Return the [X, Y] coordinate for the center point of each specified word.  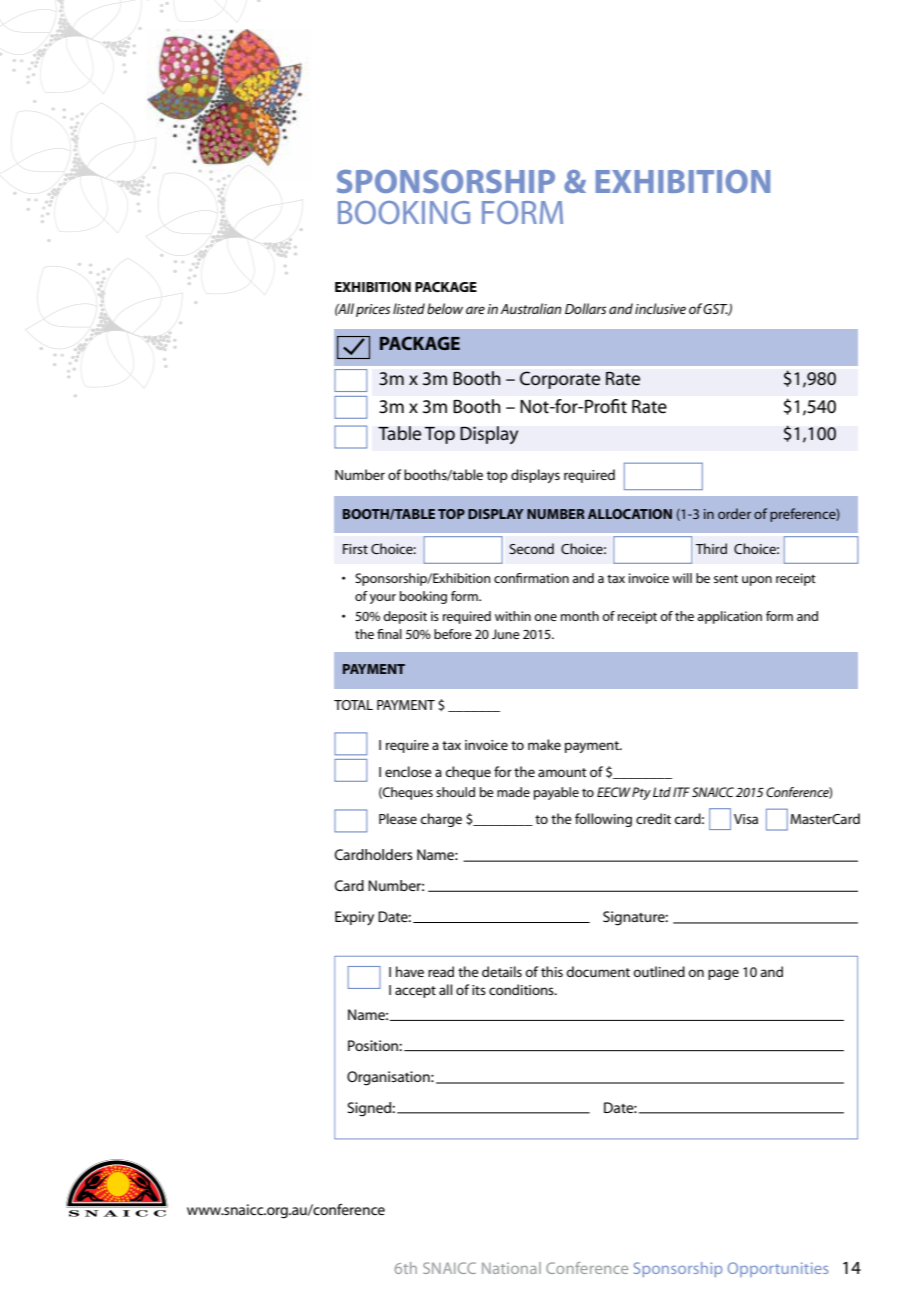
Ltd [662, 792]
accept [415, 992]
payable [556, 793]
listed [409, 308]
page [723, 974]
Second [531, 548]
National [511, 1268]
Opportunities [778, 1269]
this [552, 971]
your [383, 599]
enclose [408, 771]
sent [726, 579]
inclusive [660, 308]
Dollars [585, 308]
